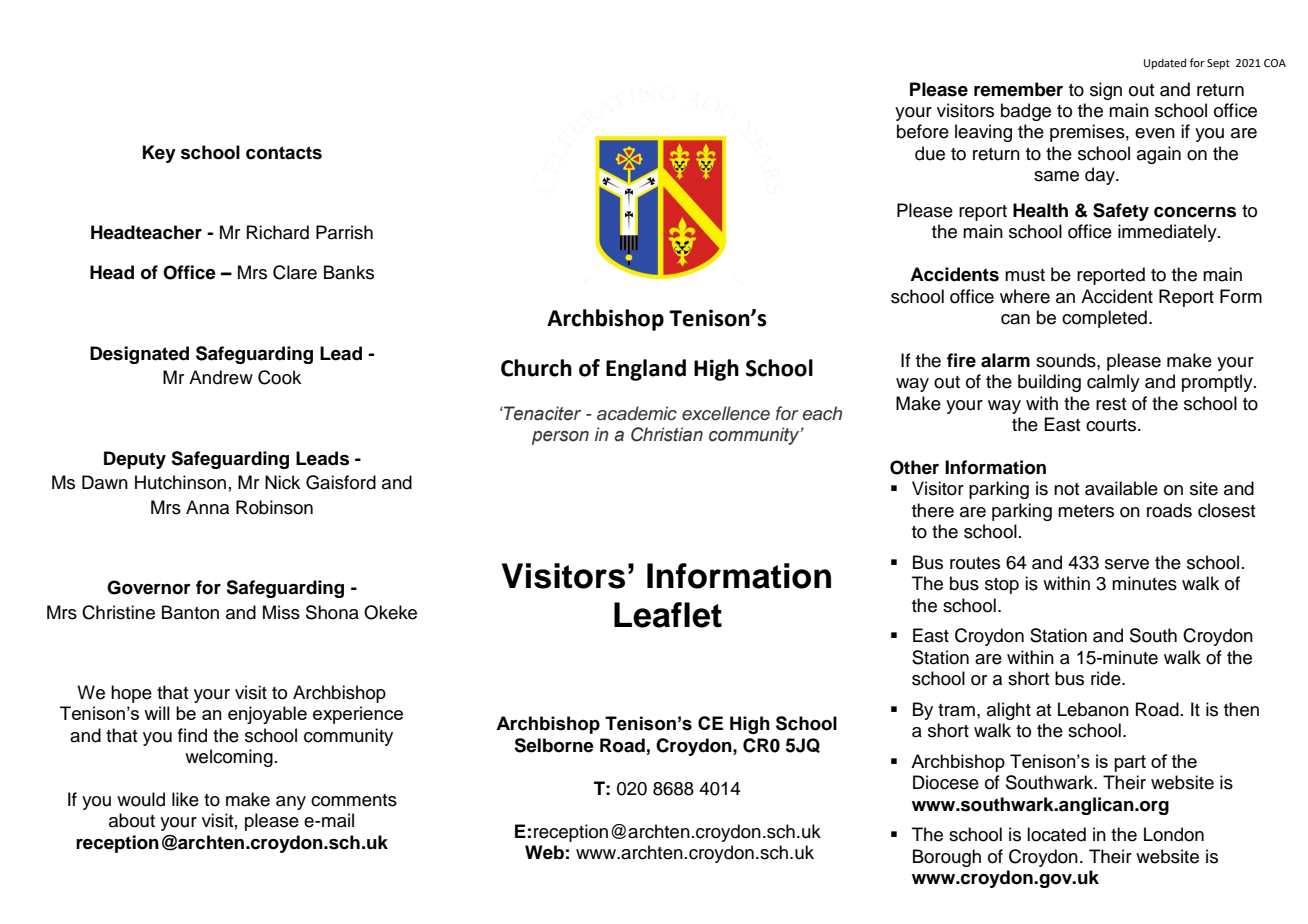 The width and height of the page is (1308, 924). Describe the element at coordinates (274, 507) in the page. I see `Robinson` at that location.
